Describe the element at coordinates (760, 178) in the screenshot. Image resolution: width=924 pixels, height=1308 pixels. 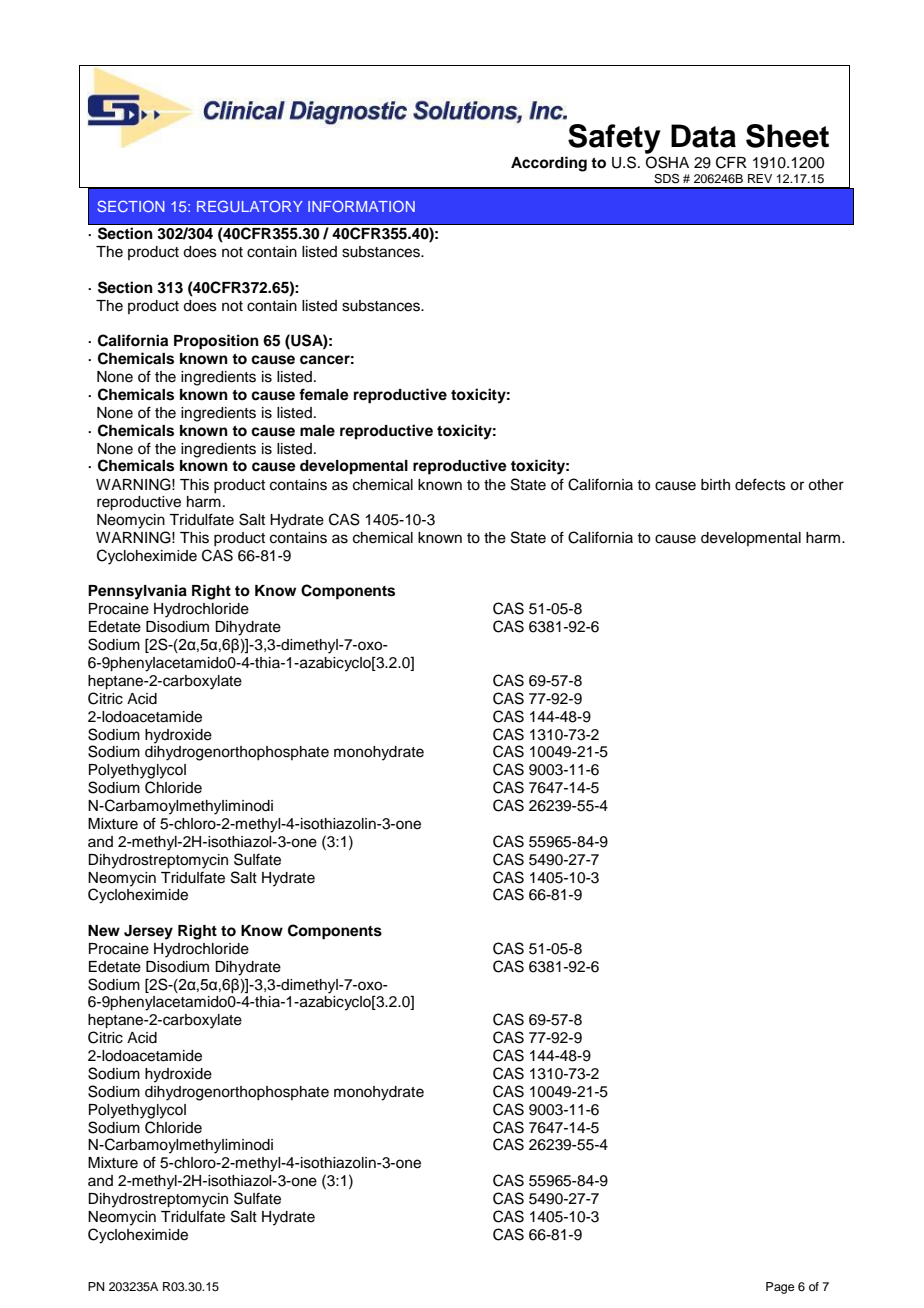
I see `REV` at that location.
